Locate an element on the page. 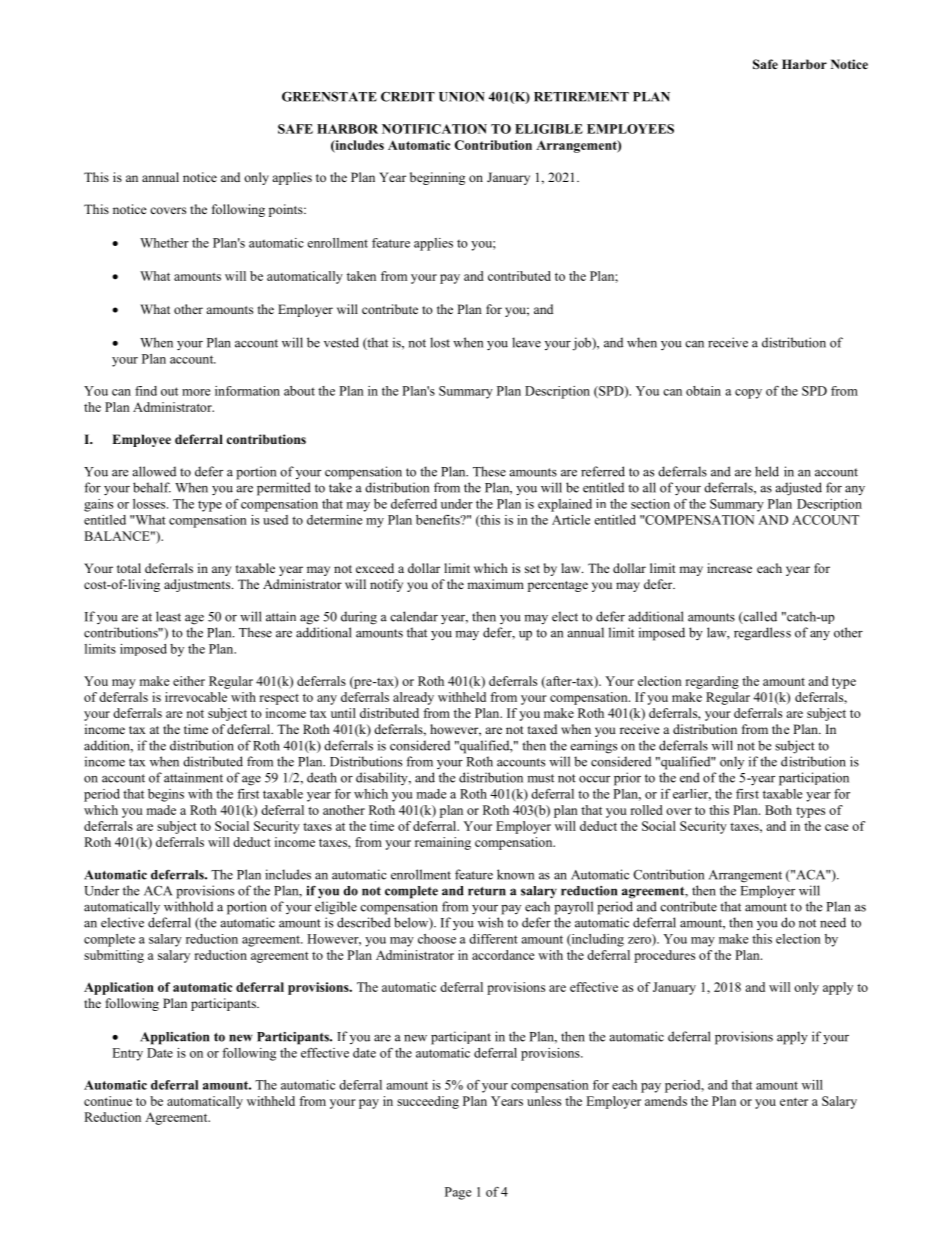 Image resolution: width=952 pixels, height=1233 pixels. least is located at coordinates (168, 616).
